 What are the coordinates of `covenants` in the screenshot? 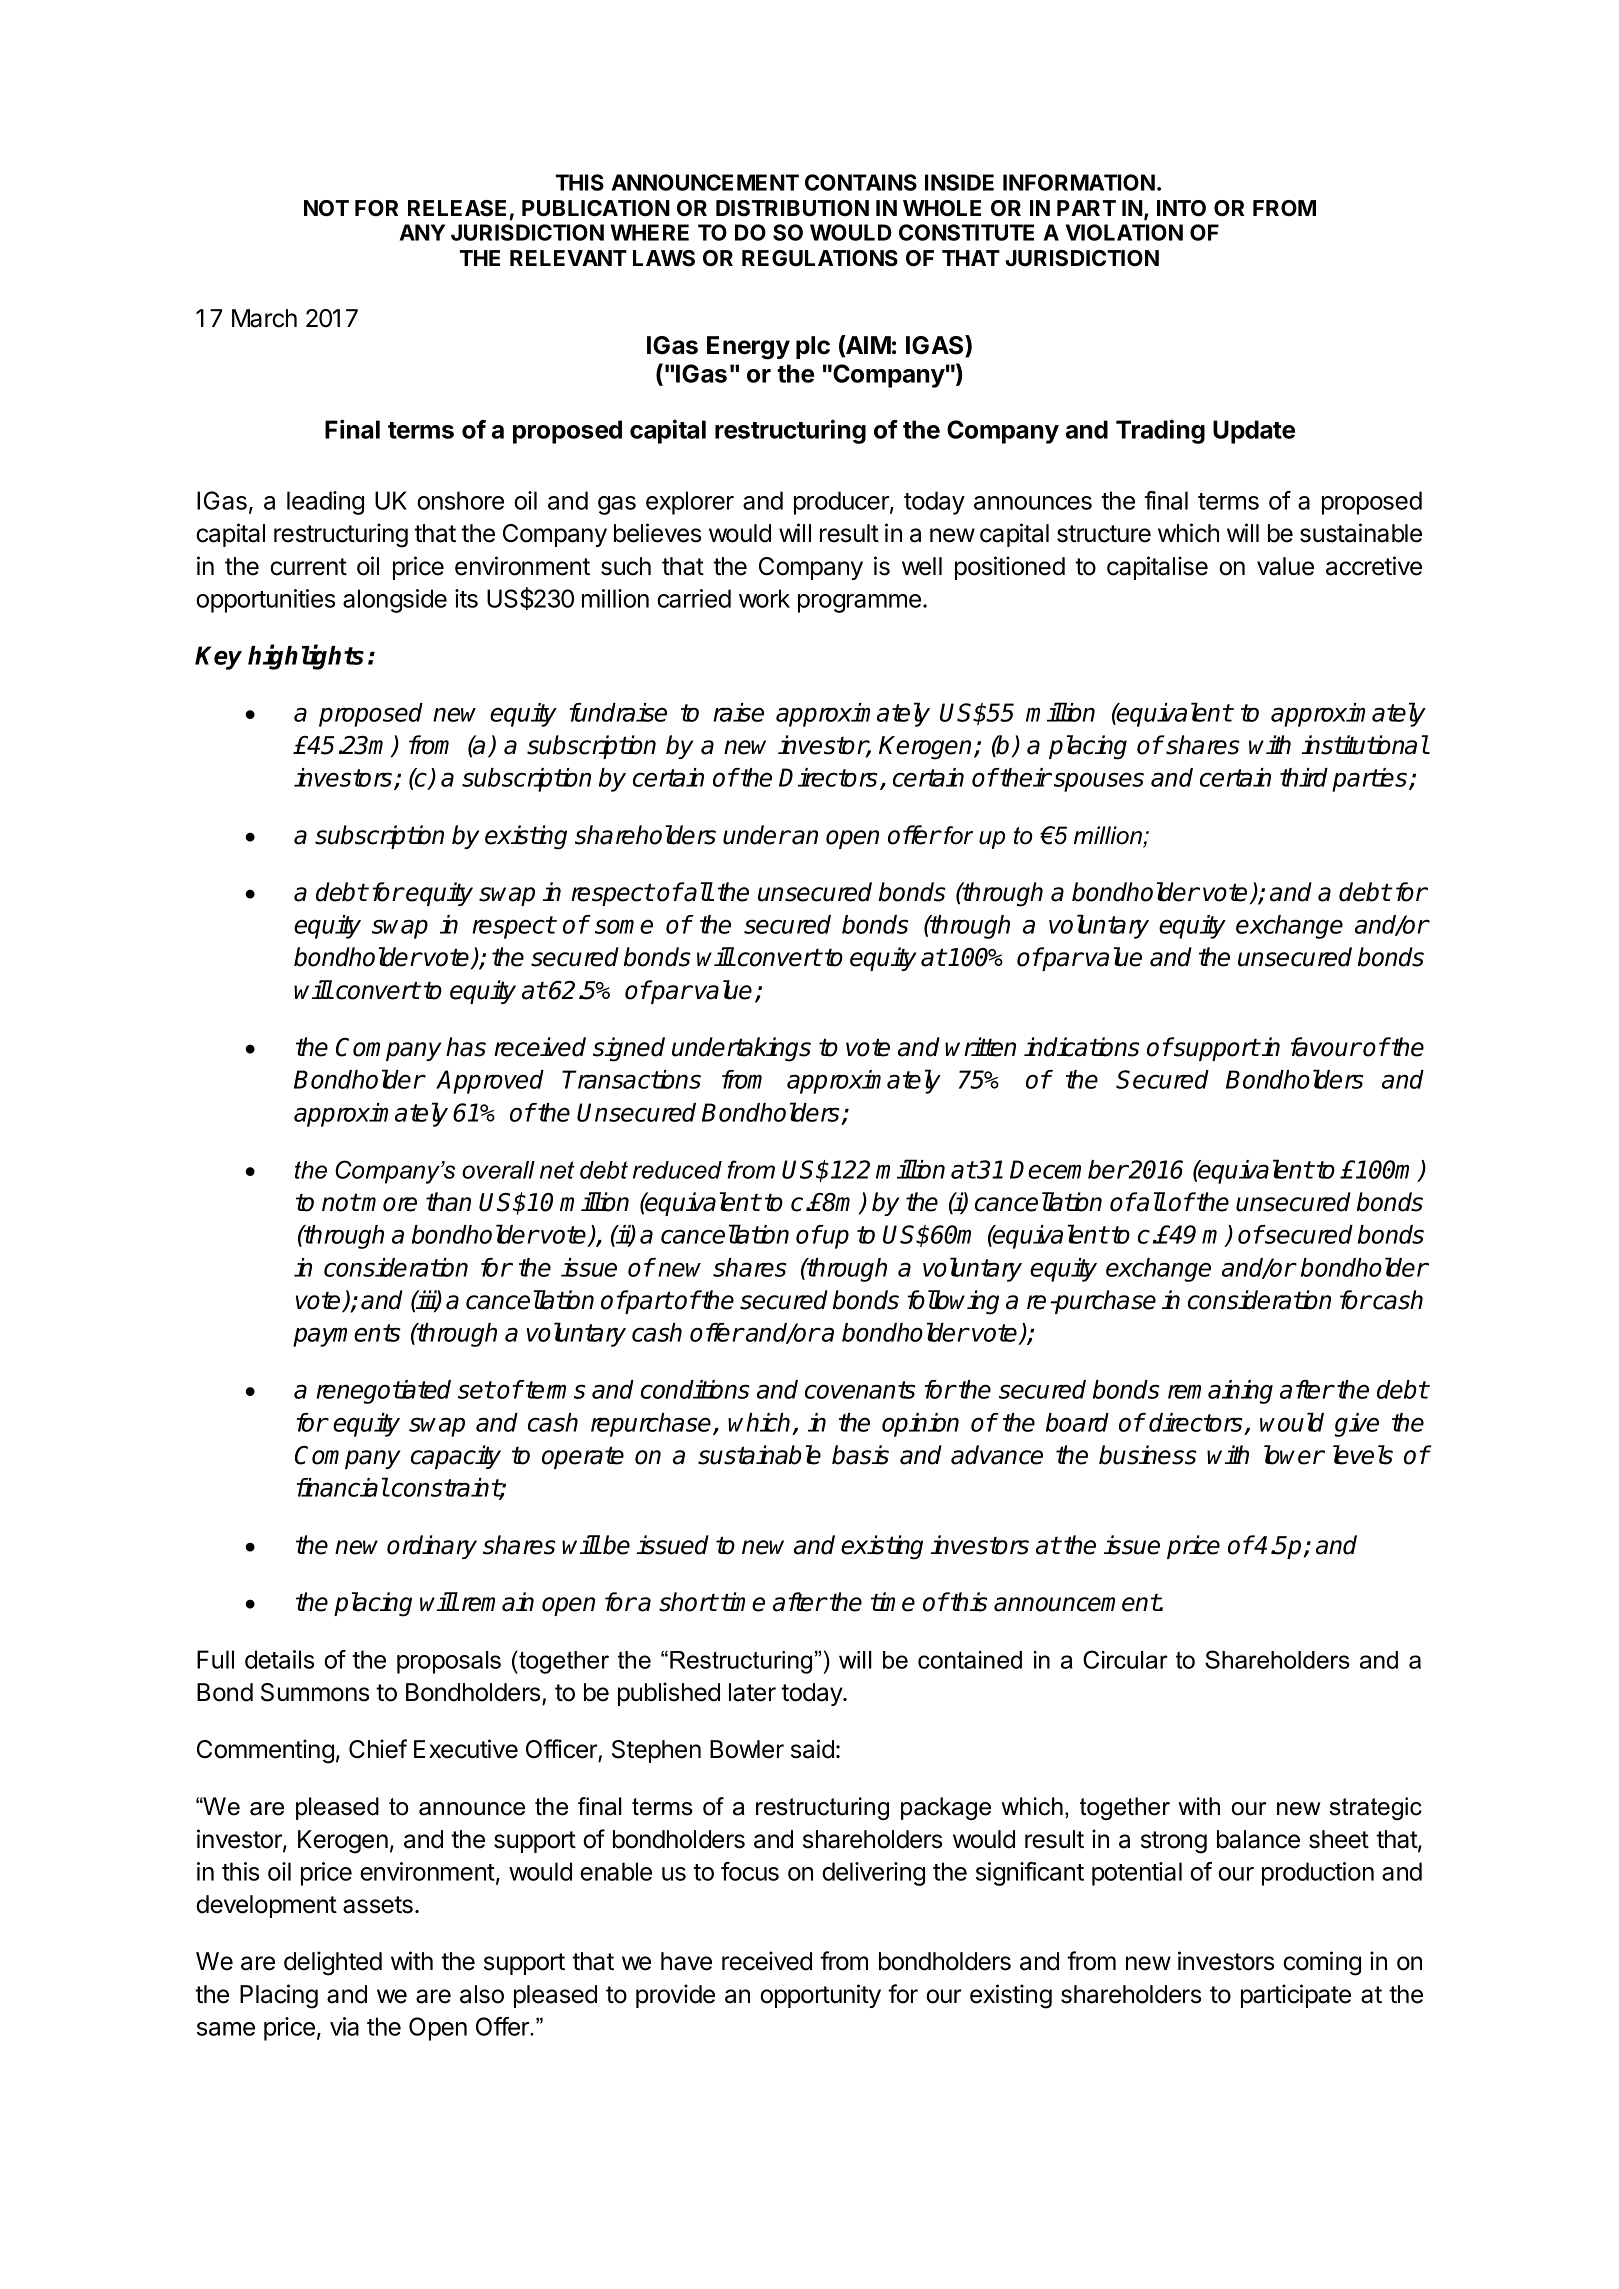 It's located at (860, 1390).
